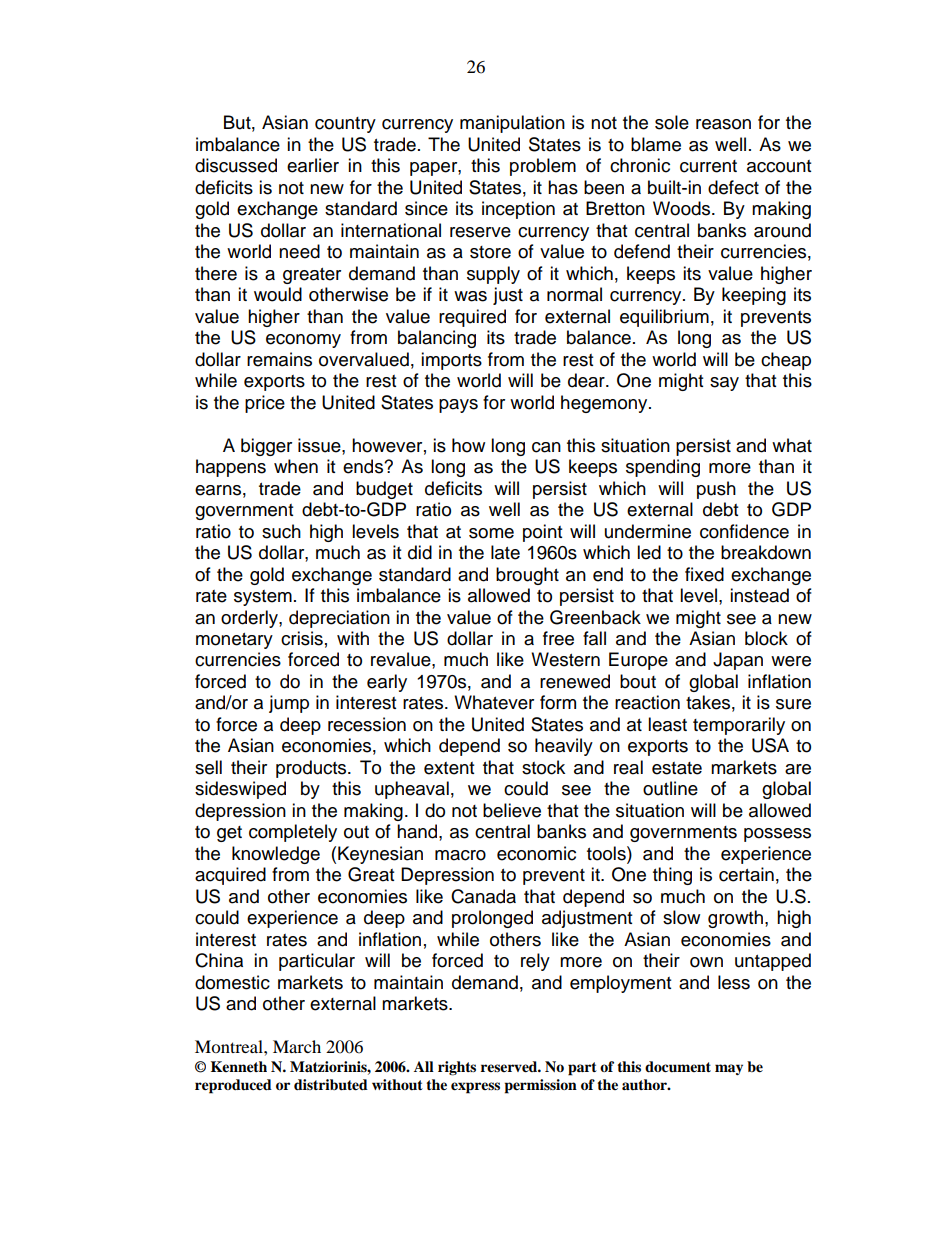 The image size is (952, 1233). I want to click on system, so click(263, 598).
